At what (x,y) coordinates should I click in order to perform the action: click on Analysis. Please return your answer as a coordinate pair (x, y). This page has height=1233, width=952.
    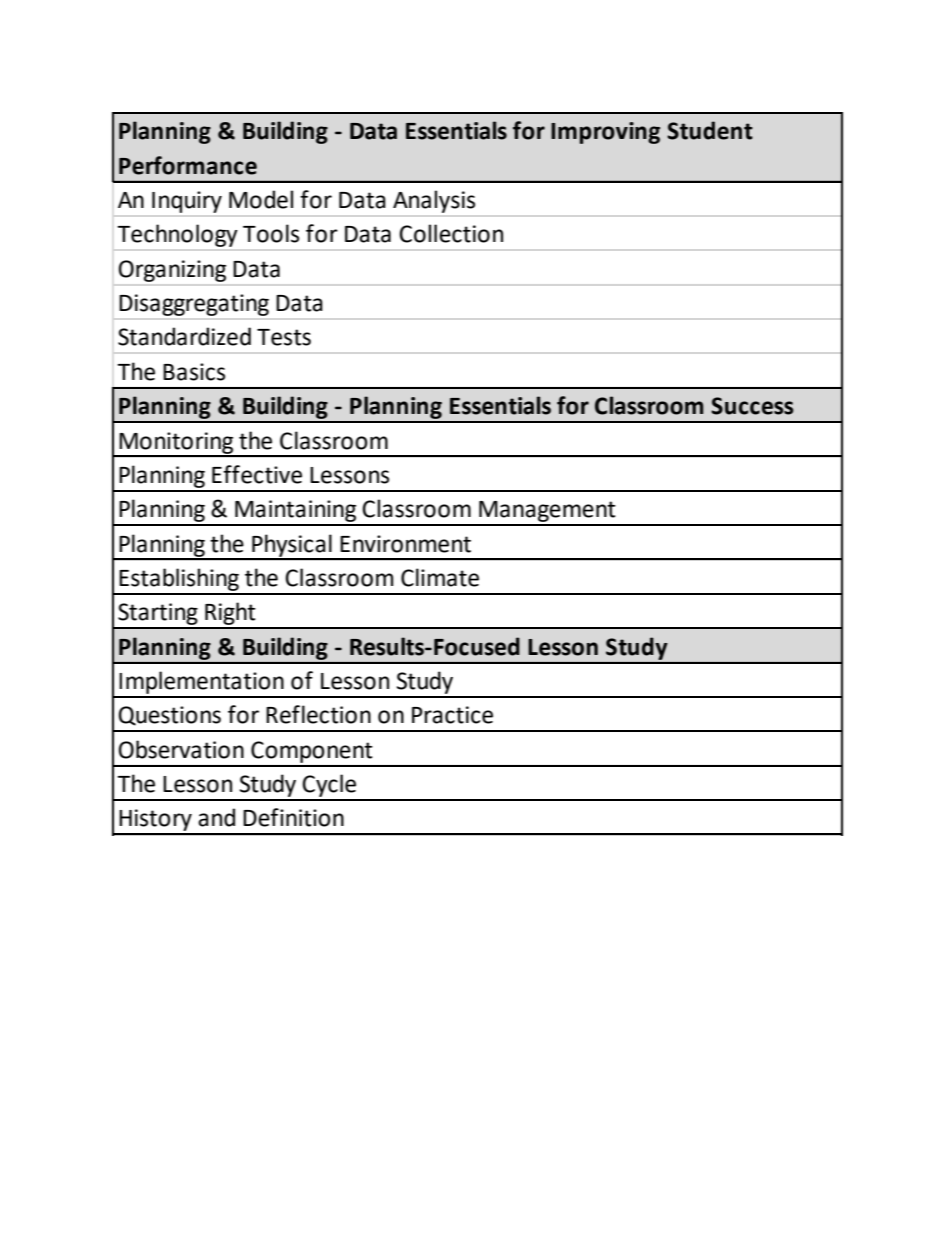
    Looking at the image, I should click on (434, 202).
